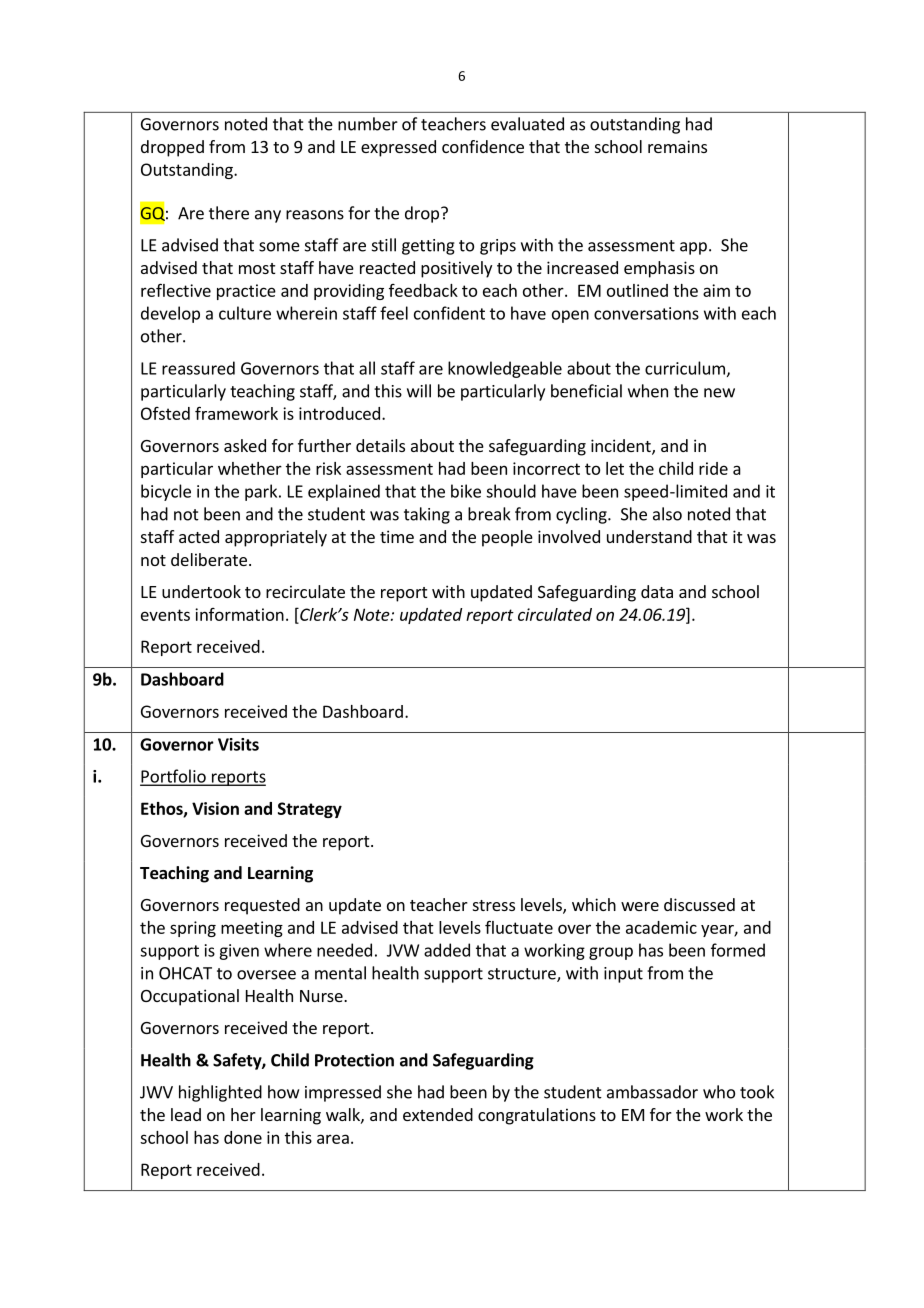  Describe the element at coordinates (438, 1114) in the document. I see `extended` at that location.
